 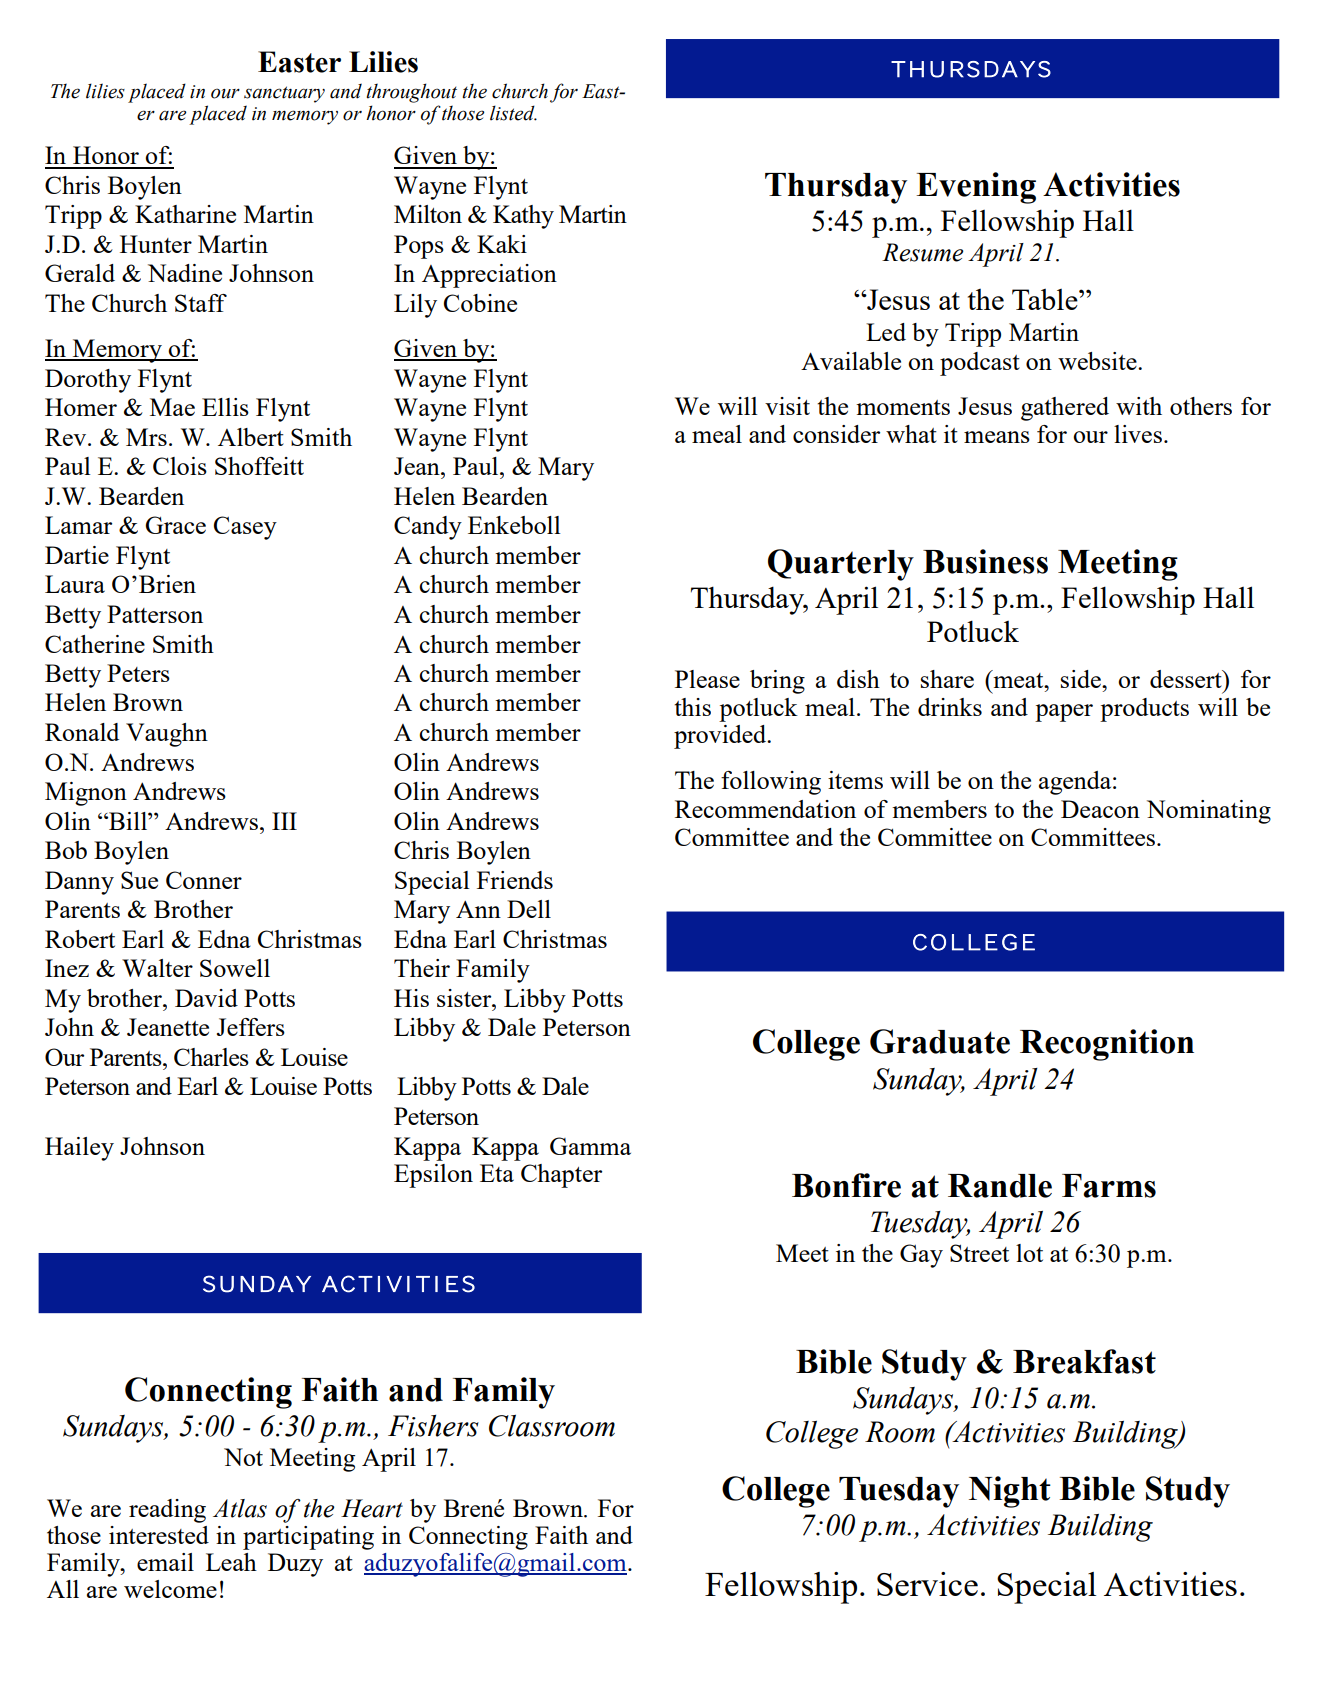 What do you see at coordinates (231, 1562) in the page?
I see `Leah` at bounding box center [231, 1562].
